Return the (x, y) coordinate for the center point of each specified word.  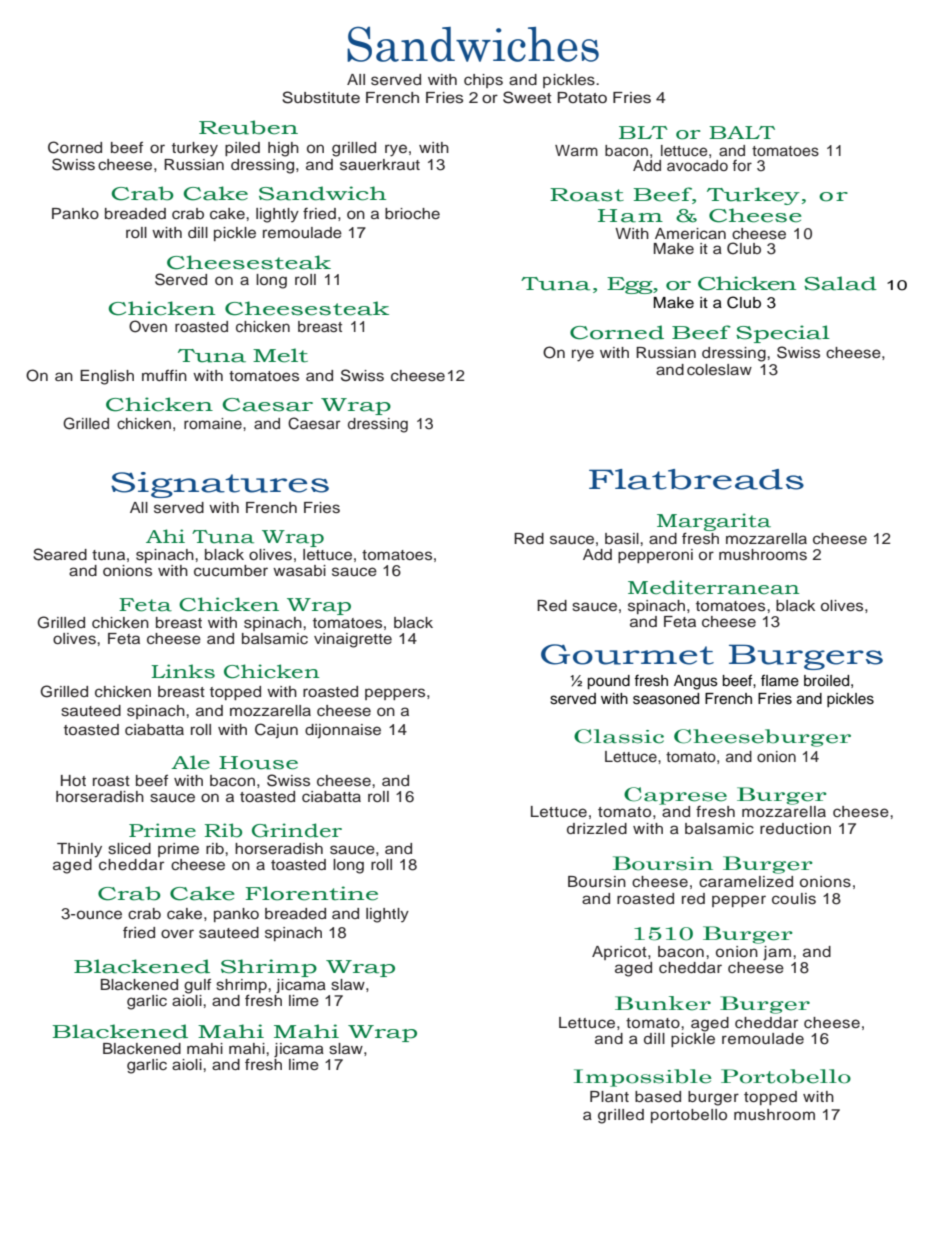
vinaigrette (353, 640)
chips (483, 81)
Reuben (248, 127)
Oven (148, 326)
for (742, 165)
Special (783, 334)
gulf (196, 987)
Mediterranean (714, 587)
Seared (60, 554)
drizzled (597, 829)
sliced (129, 849)
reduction (795, 829)
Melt (280, 355)
